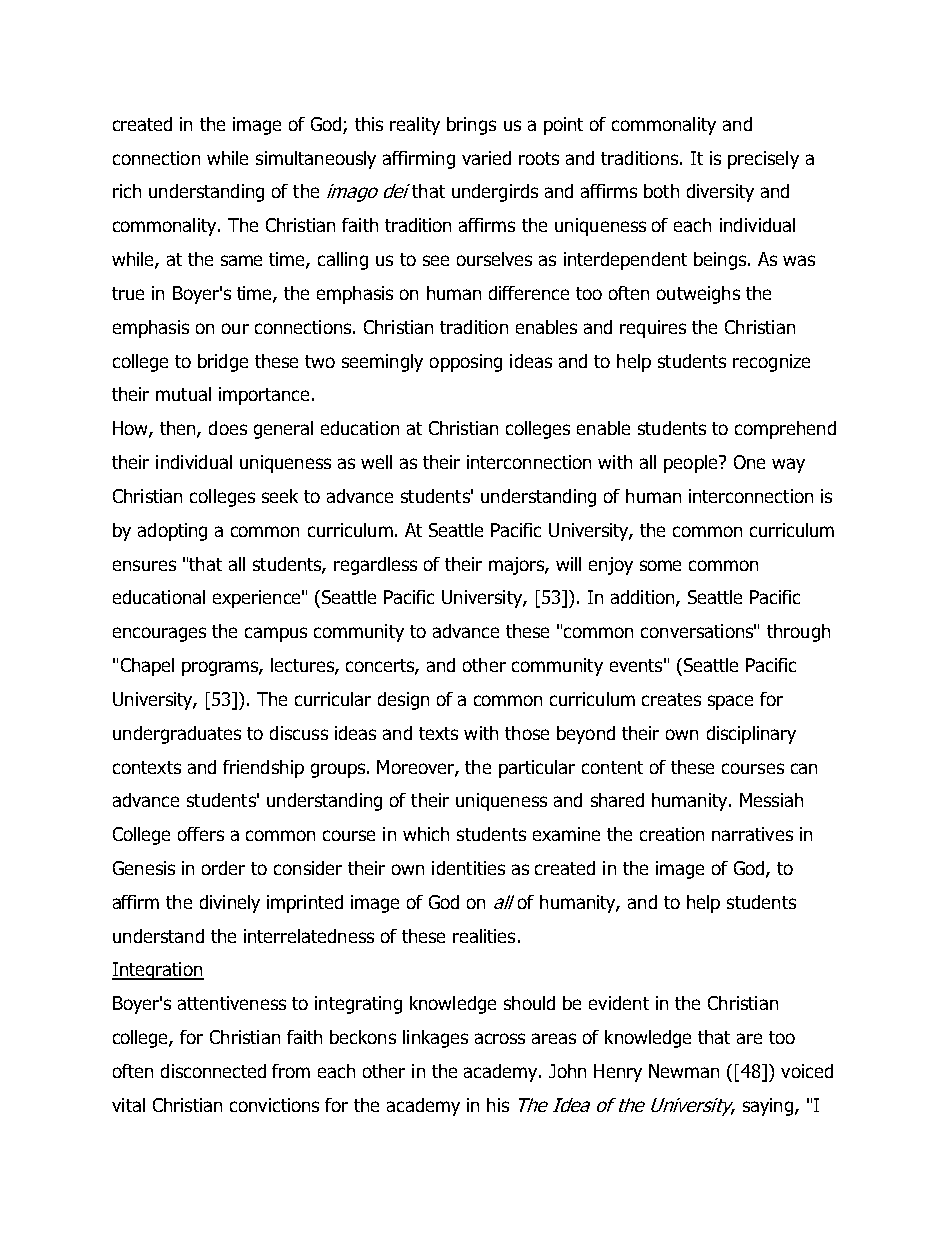  I want to click on precisely, so click(763, 160).
